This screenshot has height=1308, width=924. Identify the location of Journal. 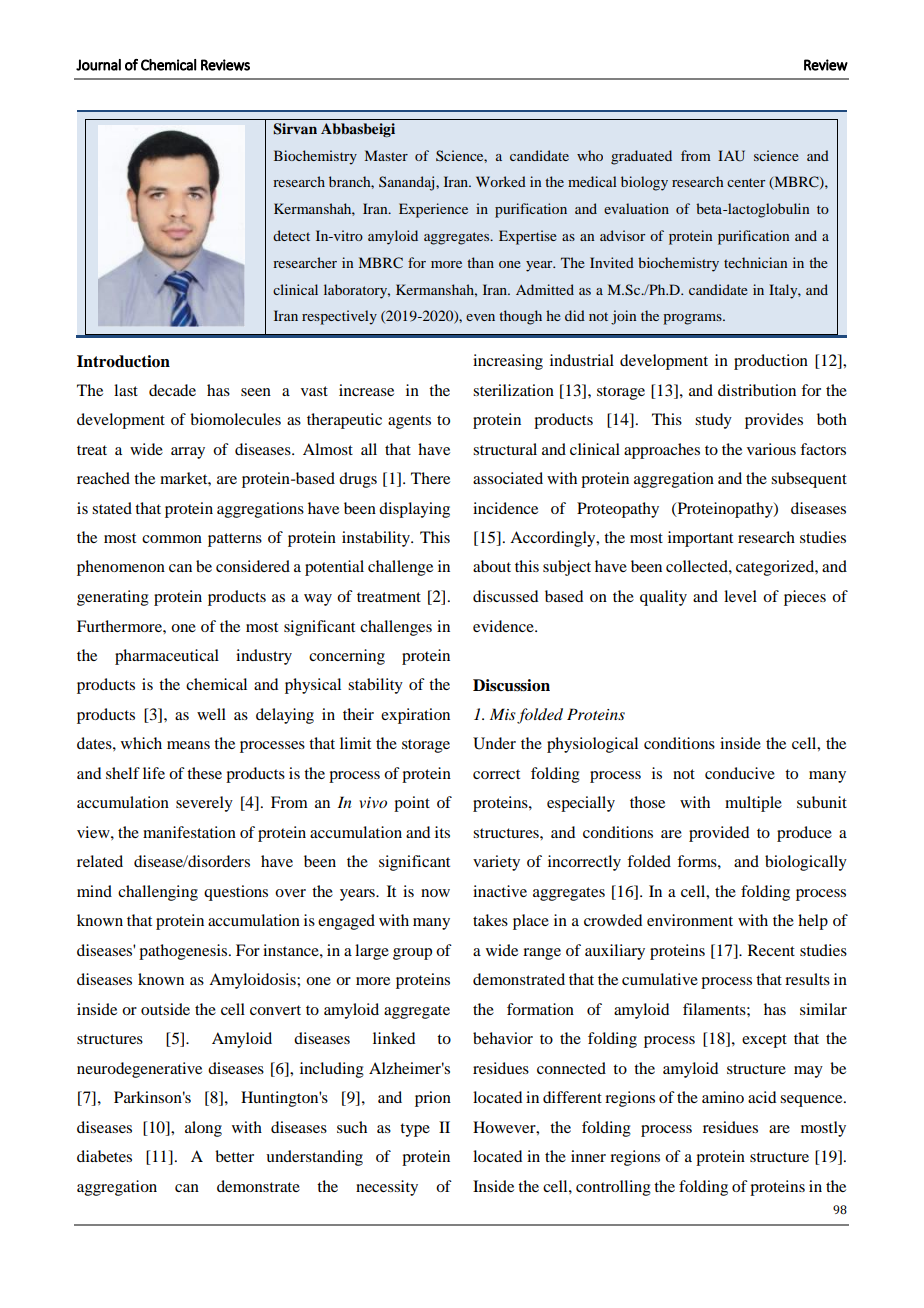
(98, 65).
